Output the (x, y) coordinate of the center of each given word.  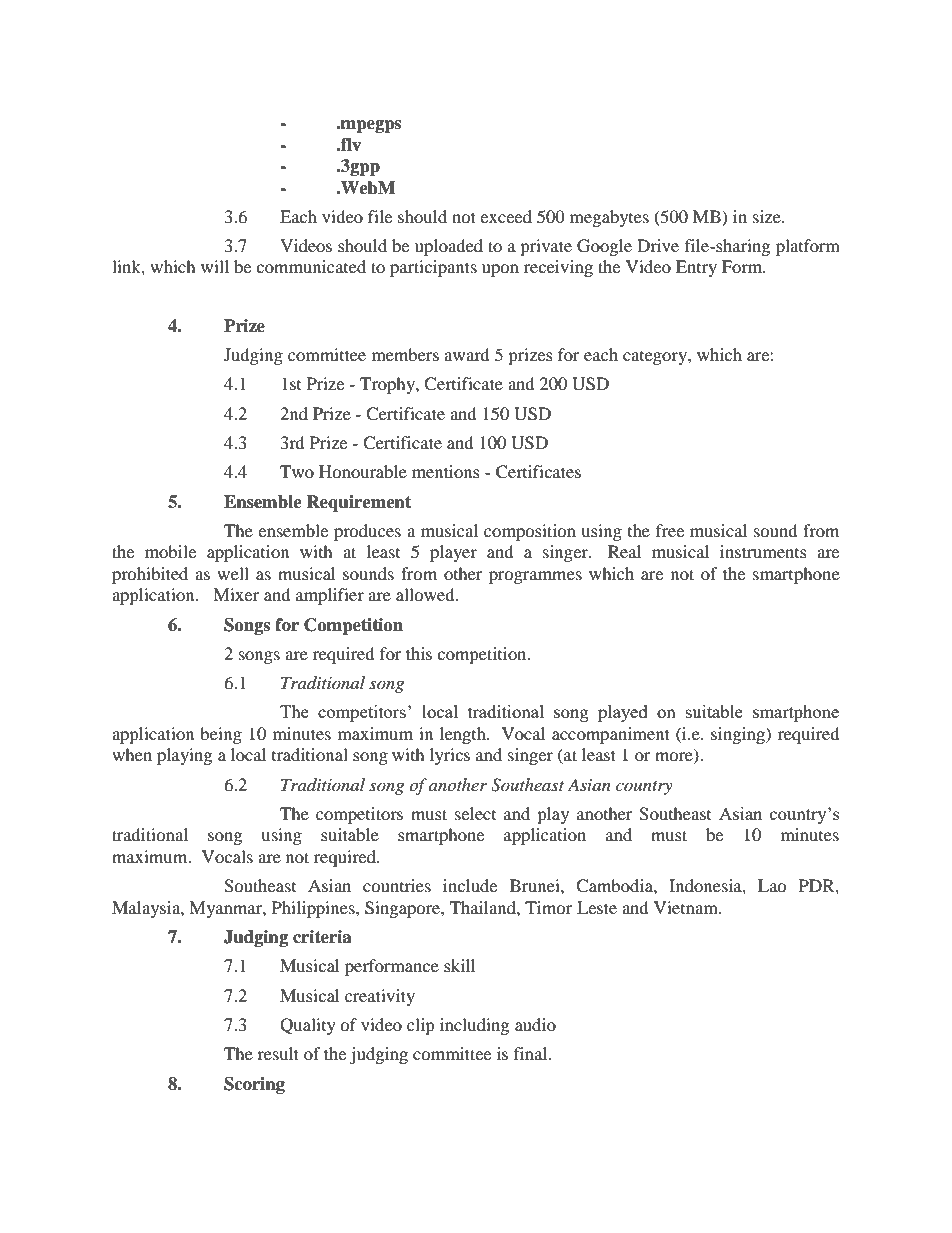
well (233, 573)
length (464, 735)
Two (297, 471)
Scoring (254, 1085)
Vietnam (687, 907)
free (670, 530)
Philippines (314, 909)
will (215, 266)
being (221, 735)
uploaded (449, 247)
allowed (426, 594)
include (470, 885)
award (467, 354)
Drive (658, 245)
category (656, 358)
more (675, 758)
